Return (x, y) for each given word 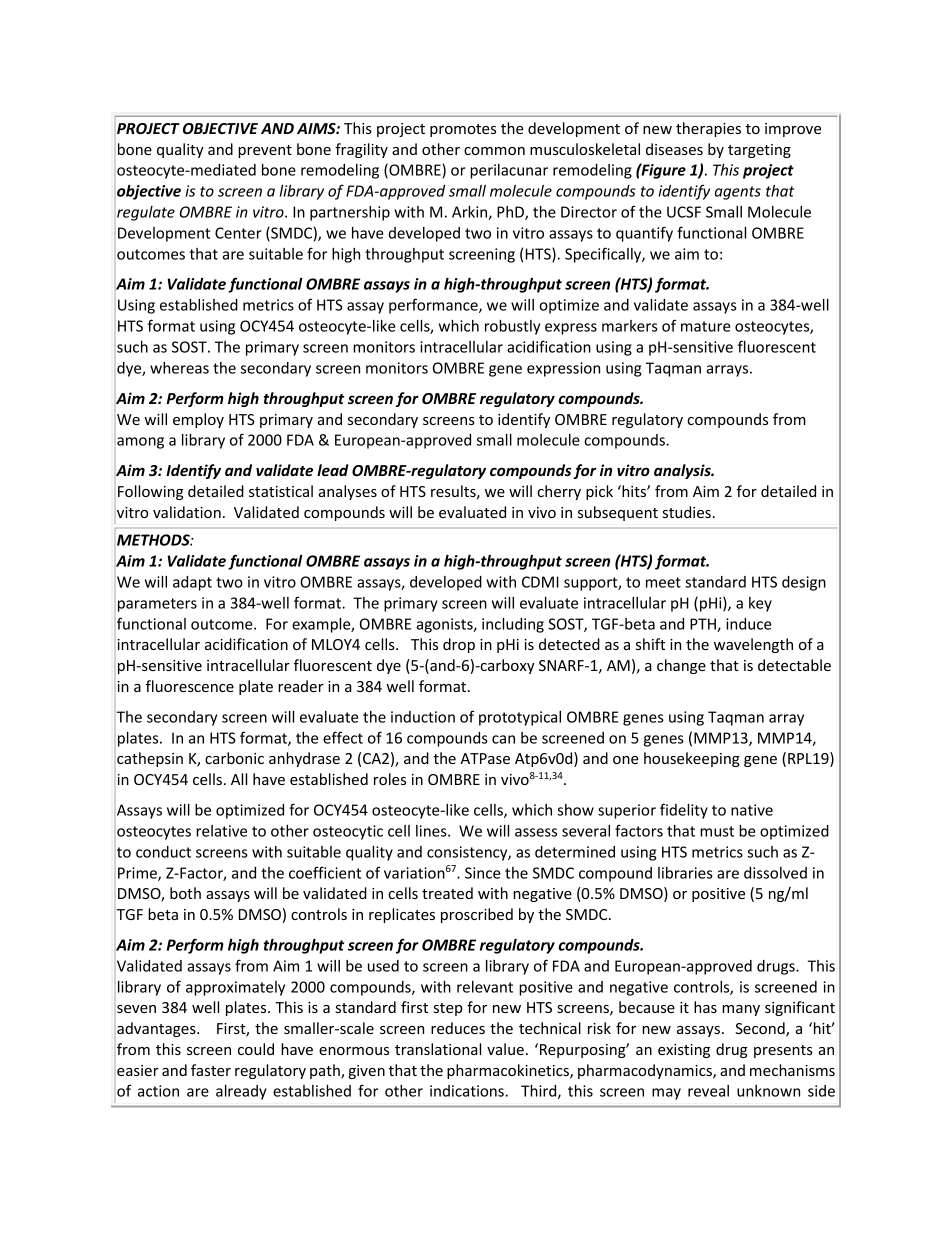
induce (749, 624)
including (513, 625)
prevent (265, 151)
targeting (759, 151)
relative (221, 831)
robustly (512, 327)
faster (211, 1070)
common (494, 151)
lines (432, 831)
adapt (192, 583)
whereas (179, 368)
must (717, 831)
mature (706, 326)
